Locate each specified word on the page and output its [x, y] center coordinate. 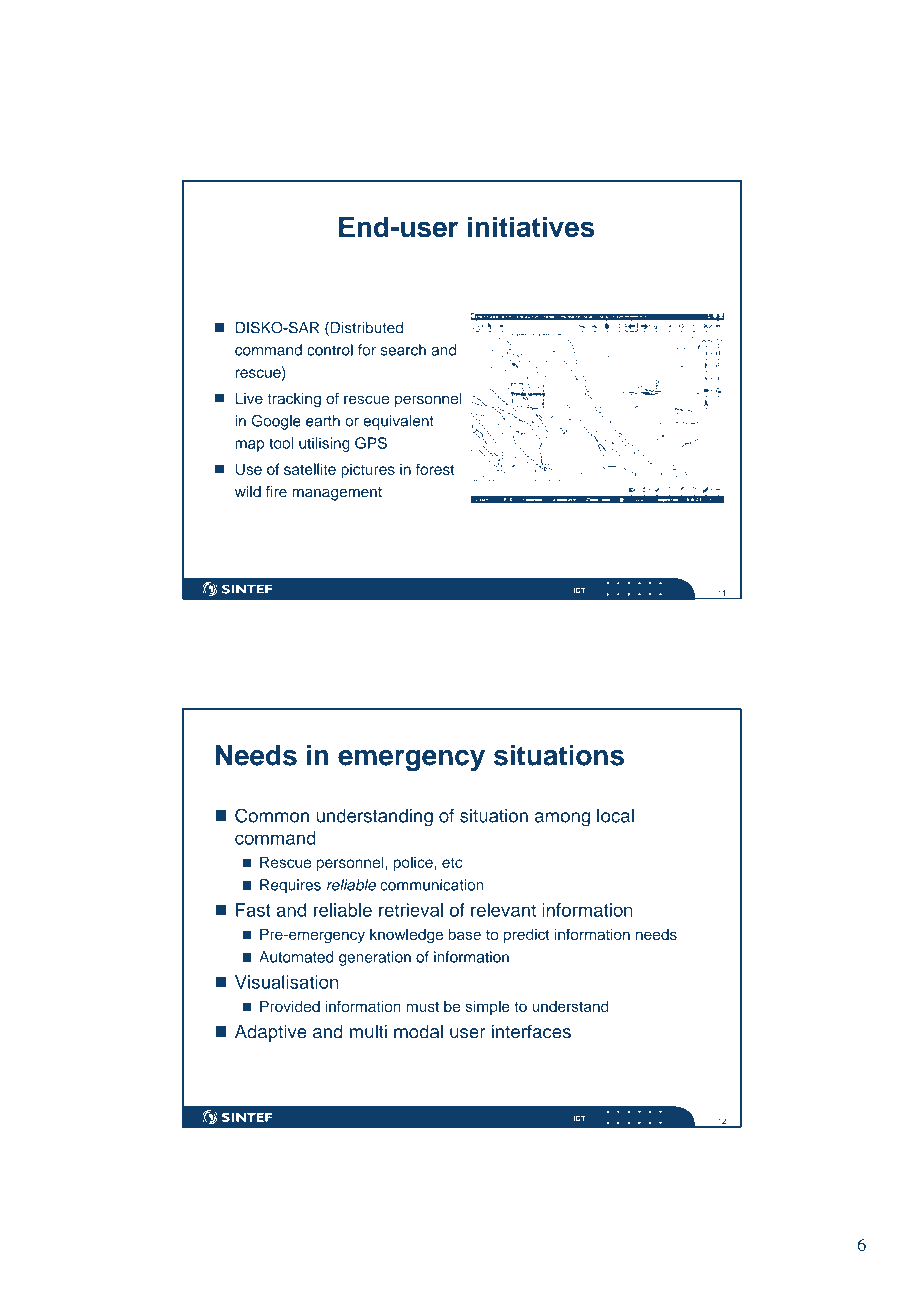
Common [272, 815]
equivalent [398, 422]
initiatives [531, 227]
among [562, 819]
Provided [290, 1006]
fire [276, 492]
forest [435, 469]
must [423, 1007]
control [330, 350]
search [403, 350]
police [414, 863]
